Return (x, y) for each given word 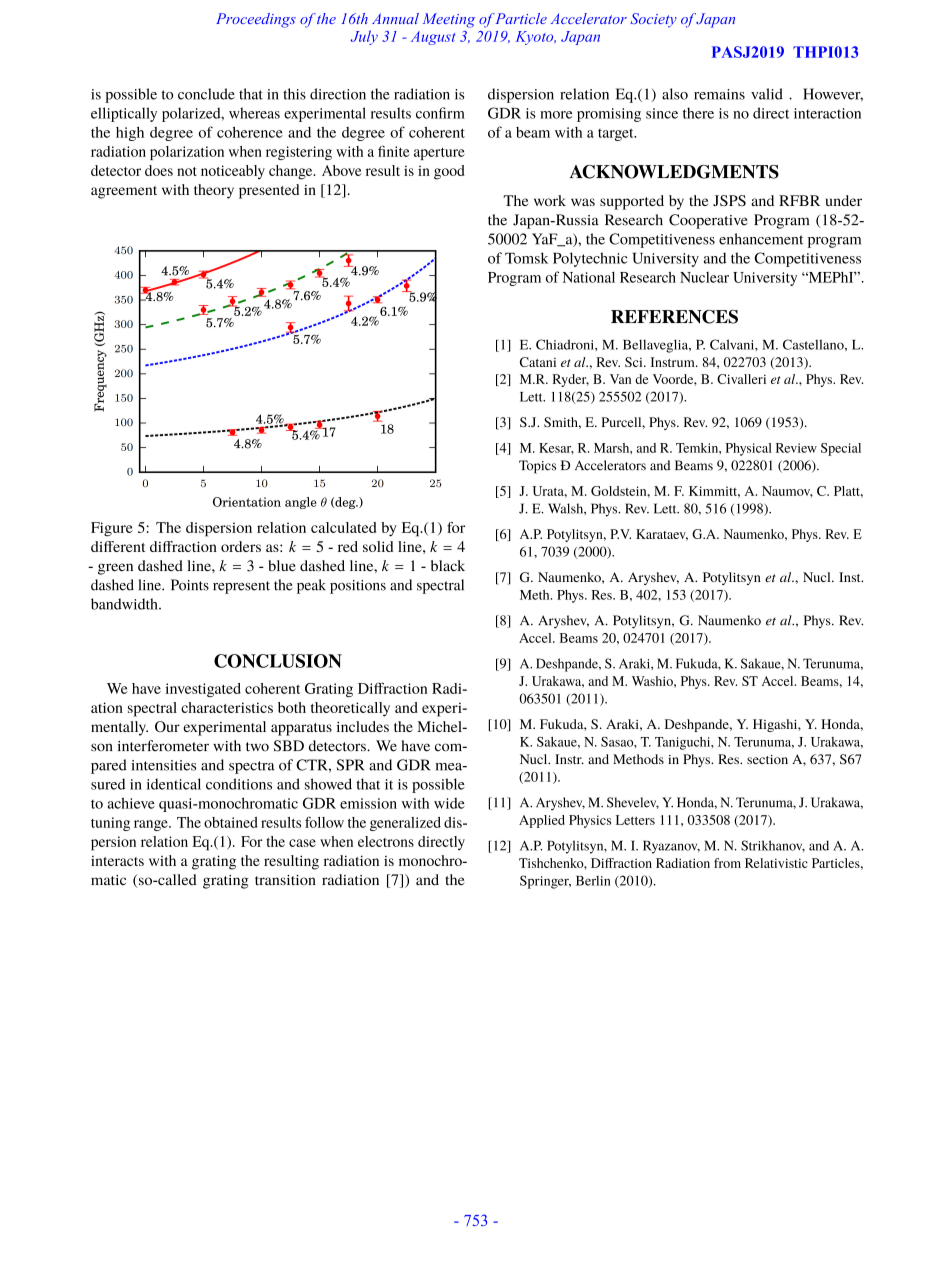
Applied (542, 821)
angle (301, 503)
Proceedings (256, 20)
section (767, 759)
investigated (203, 690)
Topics (537, 467)
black (448, 565)
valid (767, 94)
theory (214, 191)
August (433, 38)
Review (796, 448)
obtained (231, 822)
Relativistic (776, 863)
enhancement (761, 239)
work (550, 200)
